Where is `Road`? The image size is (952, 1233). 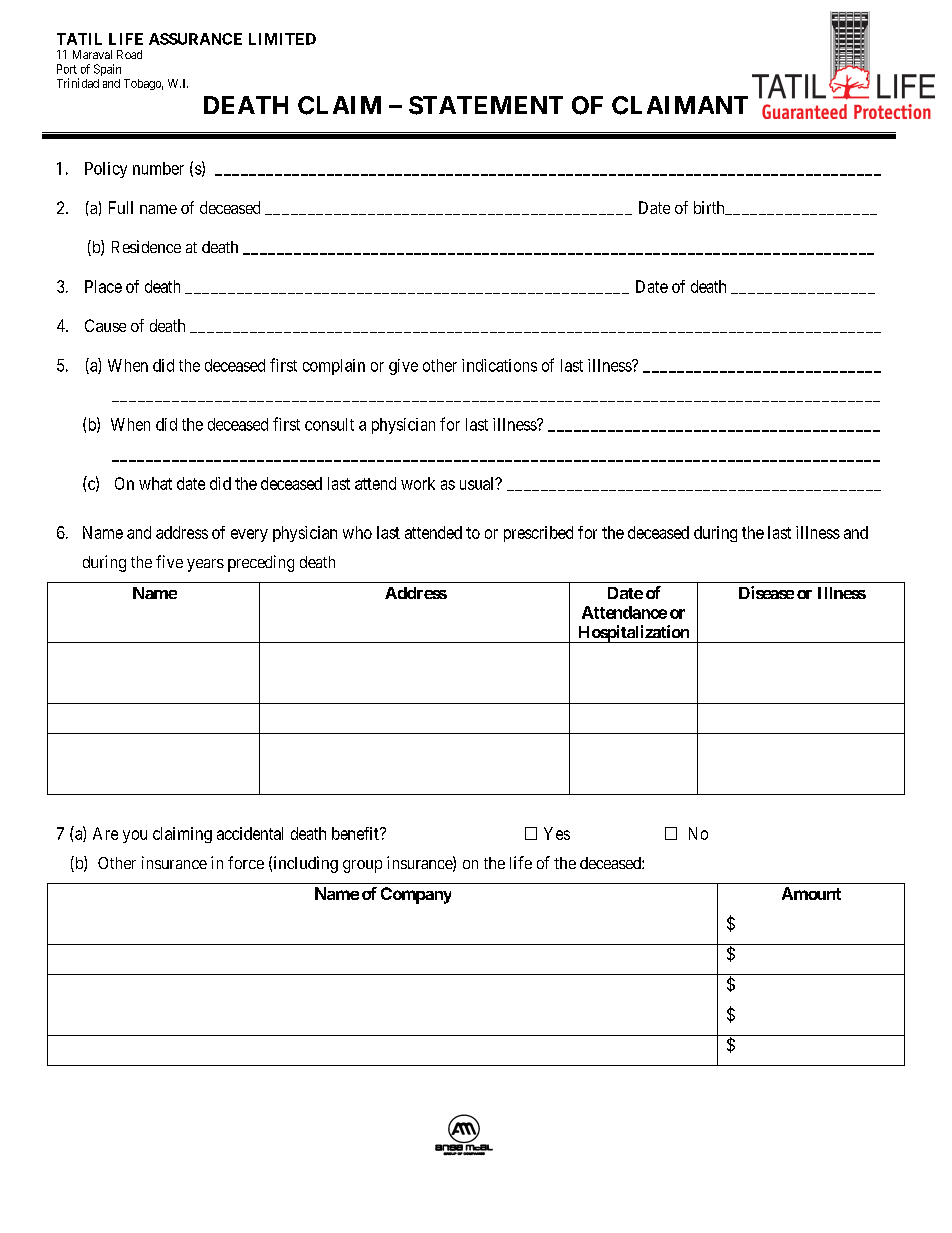 Road is located at coordinates (129, 54).
